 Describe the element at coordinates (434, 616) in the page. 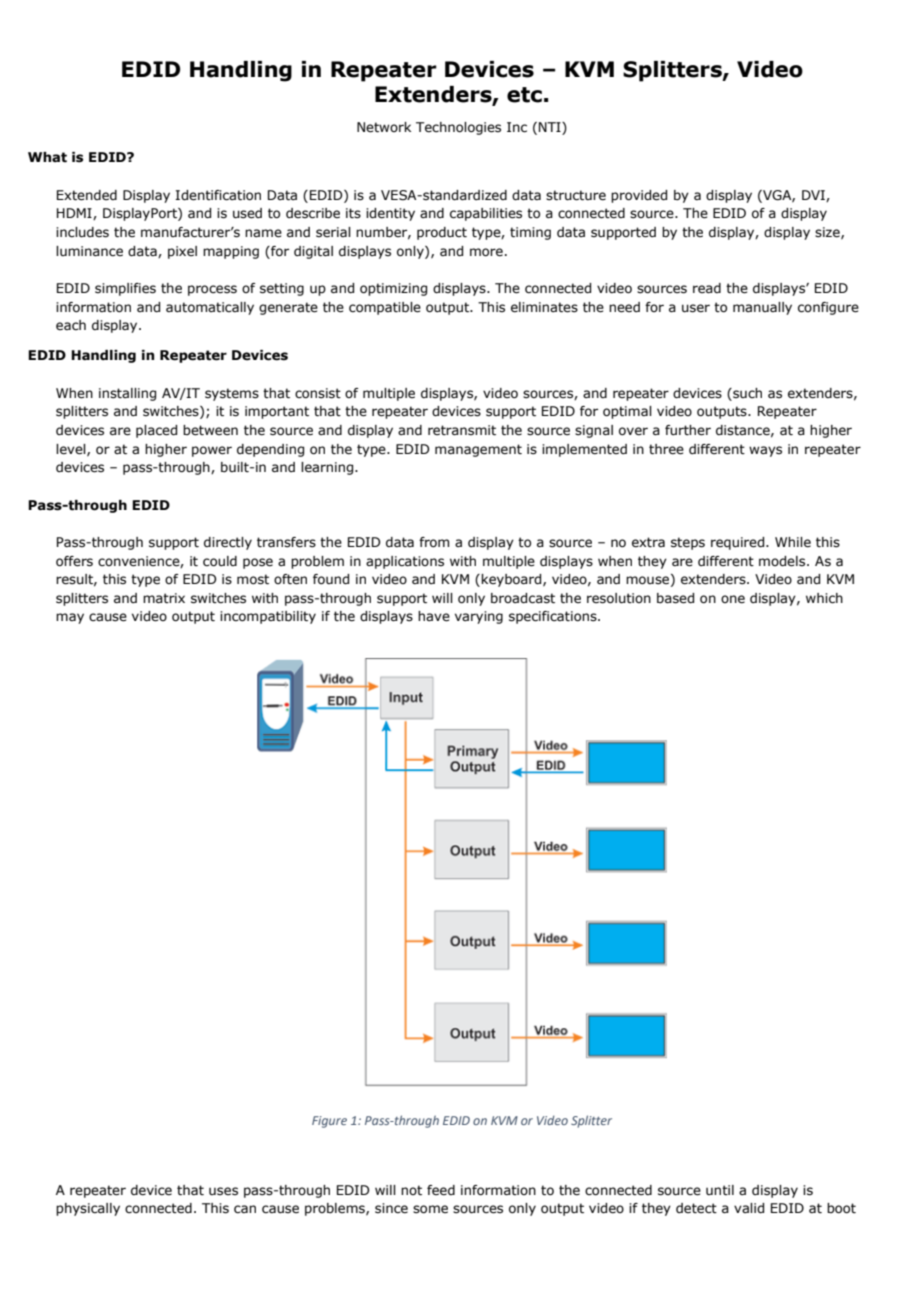

I see `have` at that location.
